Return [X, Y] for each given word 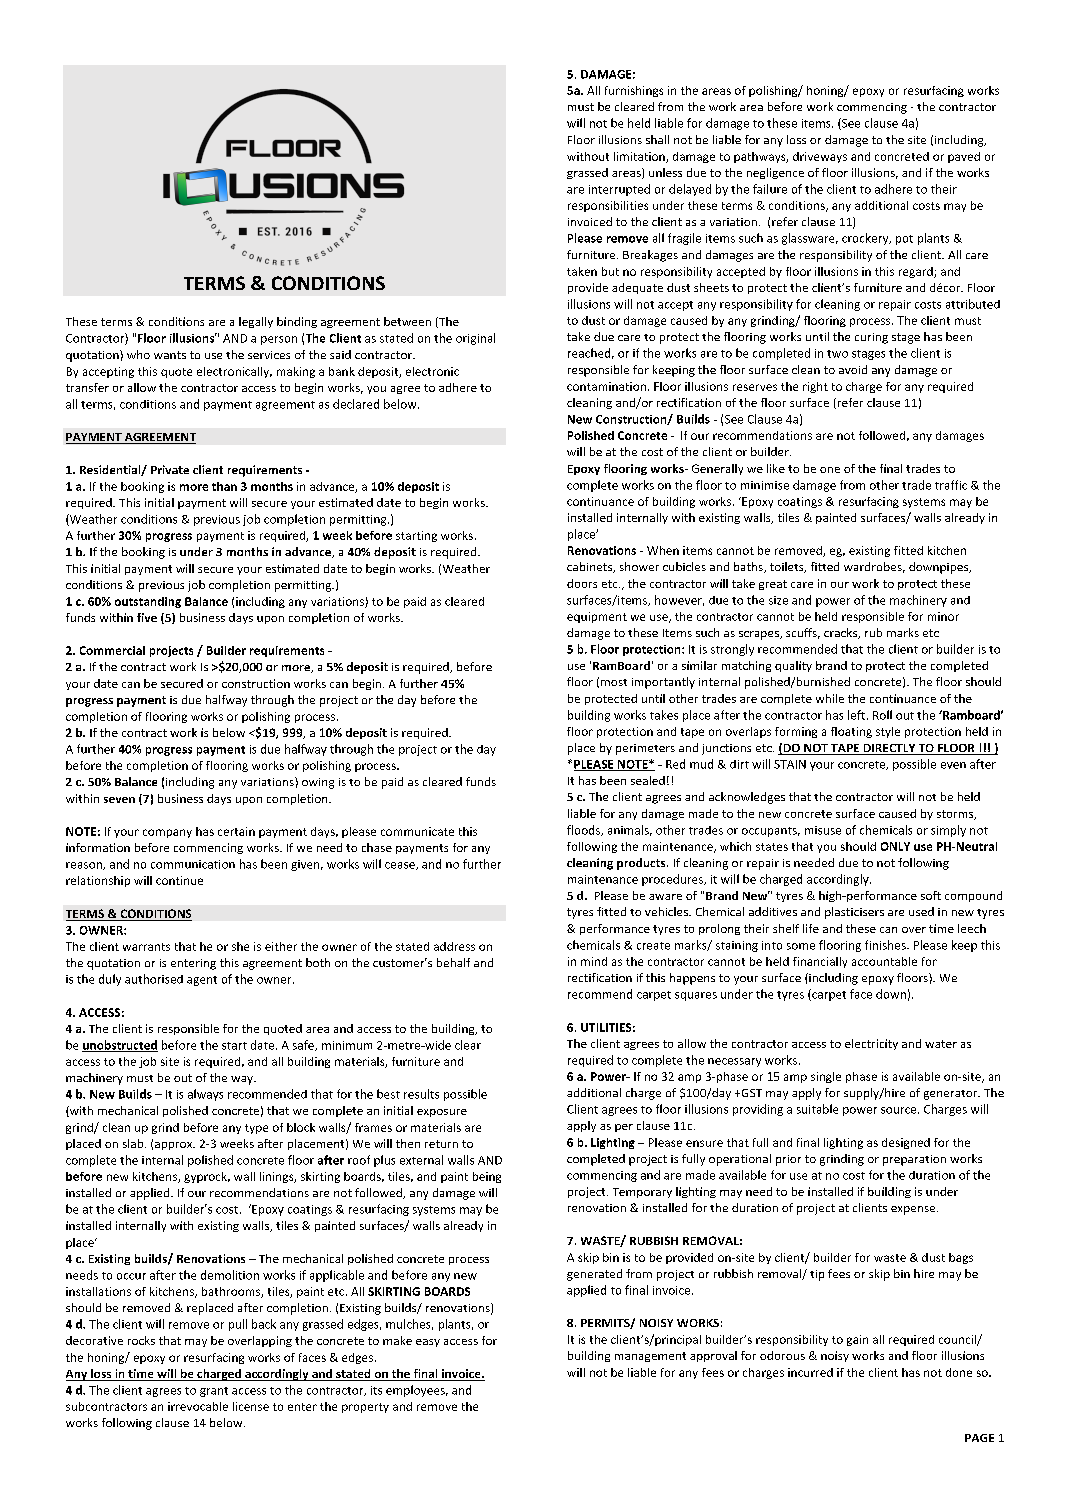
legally [256, 322]
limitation [640, 157]
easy [428, 1343]
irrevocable [198, 1406]
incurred [810, 1372]
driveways [820, 157]
